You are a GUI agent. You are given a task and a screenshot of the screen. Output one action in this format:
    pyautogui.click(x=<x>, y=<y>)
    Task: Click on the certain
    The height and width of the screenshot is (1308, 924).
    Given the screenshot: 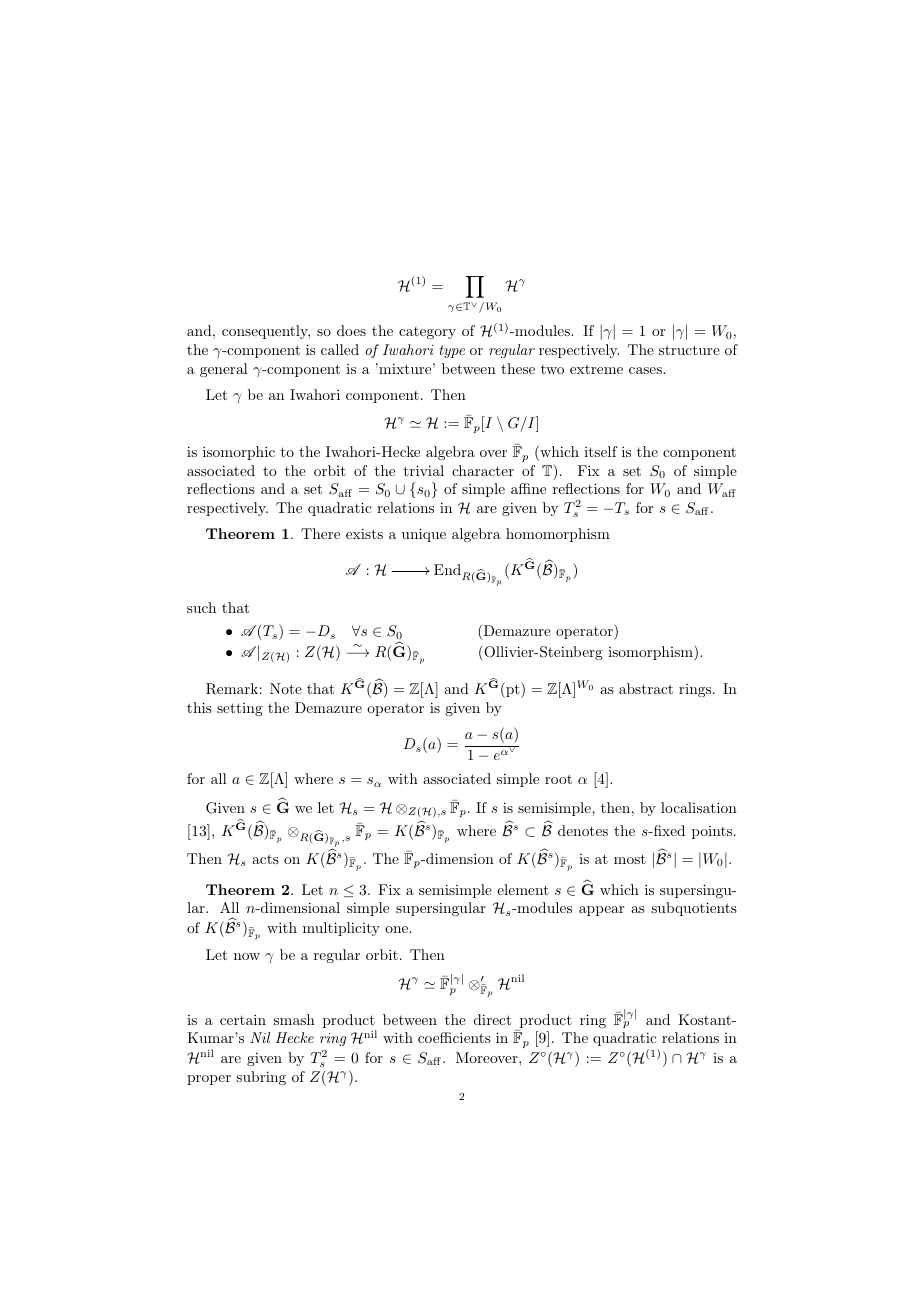 What is the action you would take?
    pyautogui.click(x=243, y=1019)
